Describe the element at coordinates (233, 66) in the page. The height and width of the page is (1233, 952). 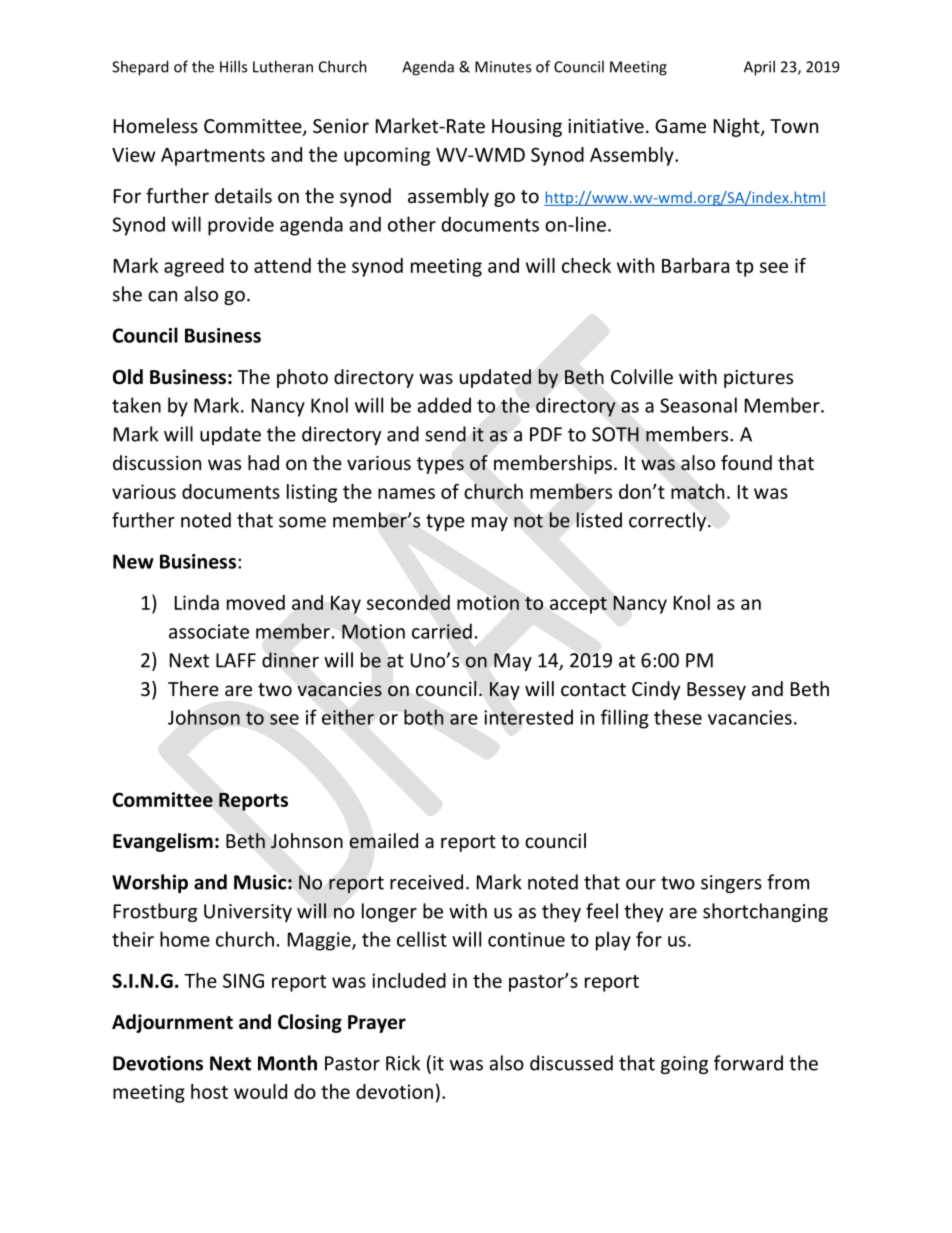
I see `Hills` at that location.
